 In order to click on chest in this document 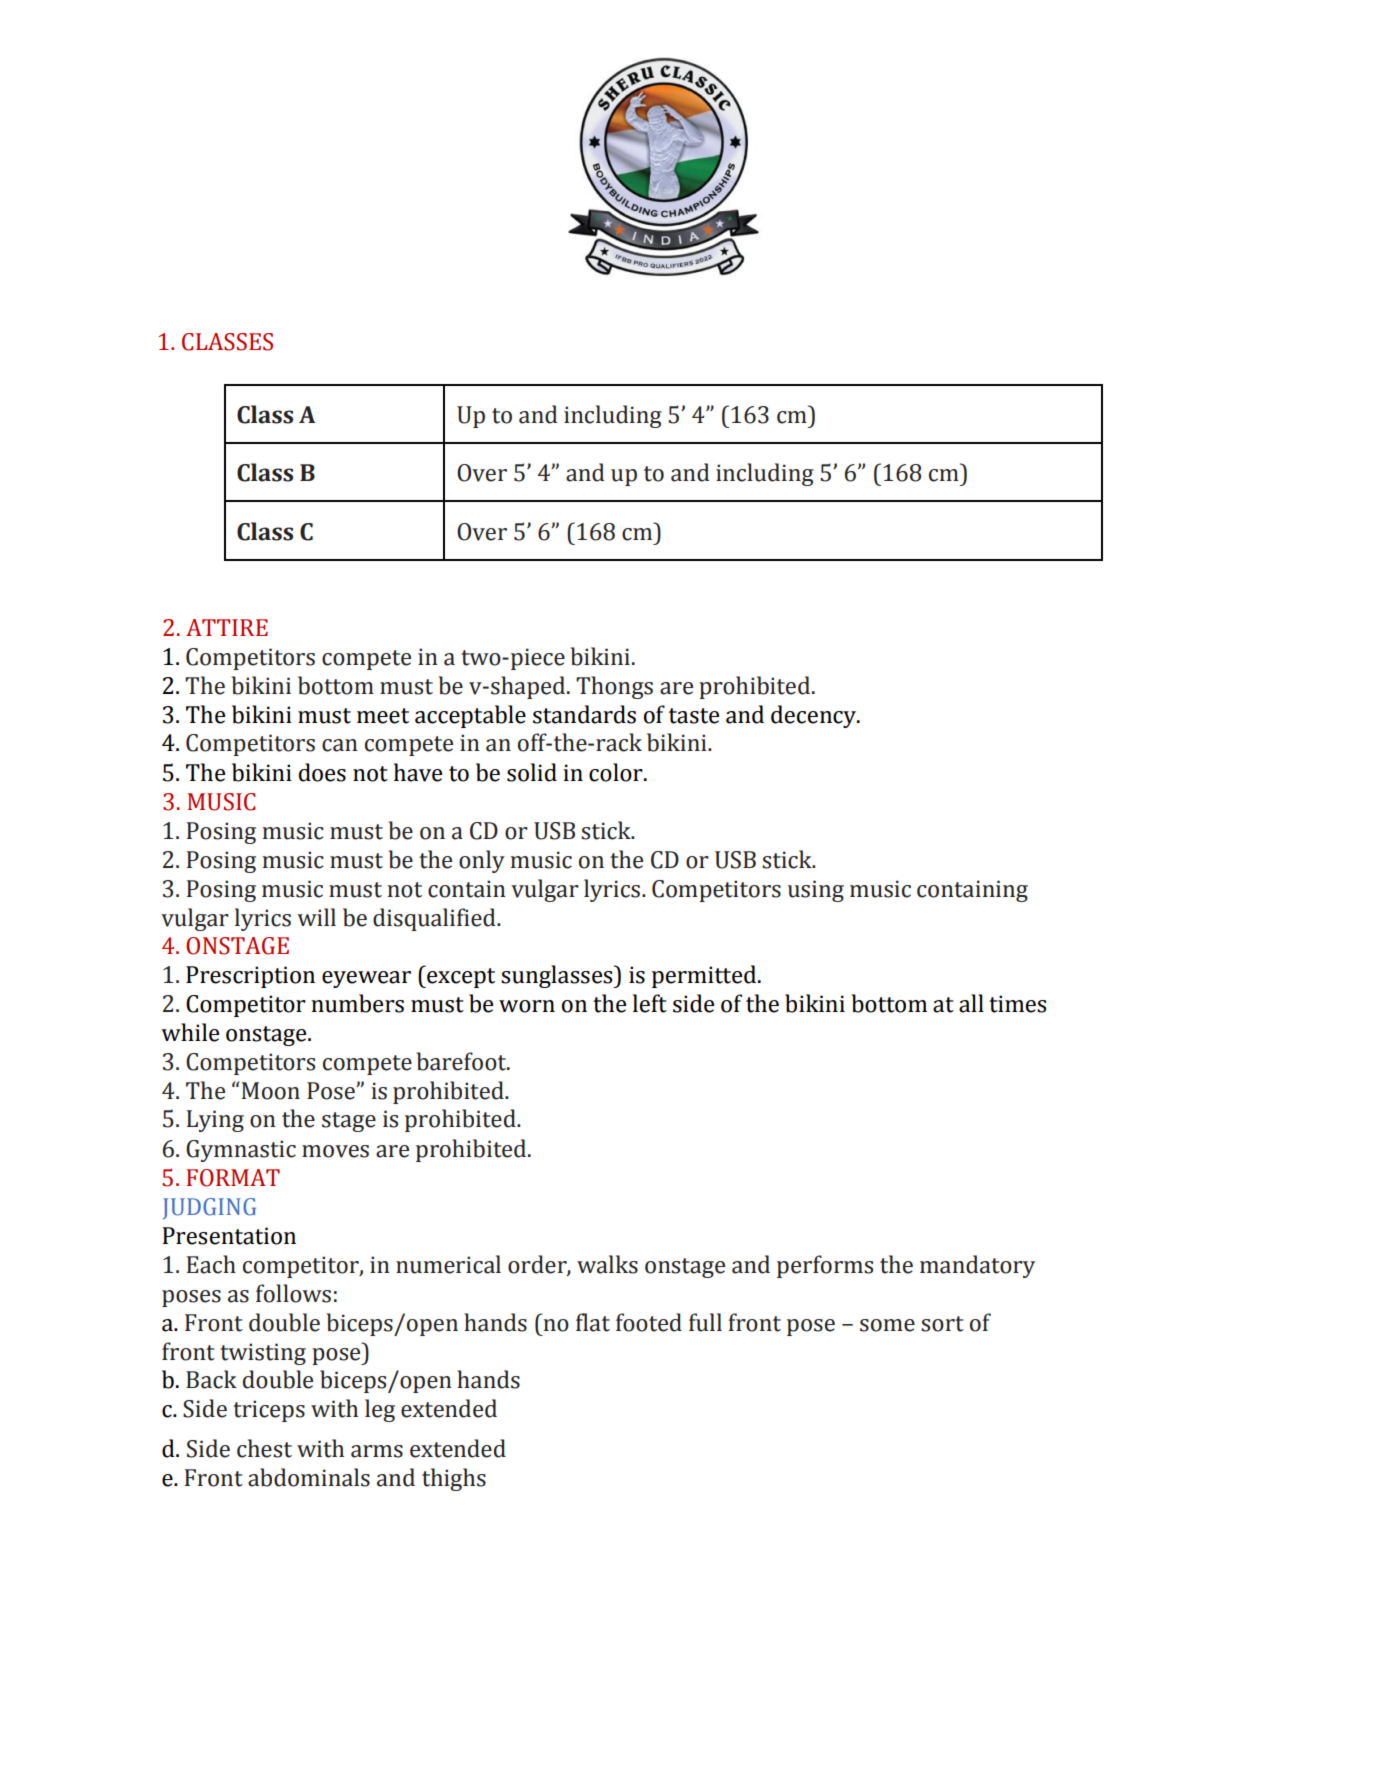, I will do `click(264, 1448)`.
